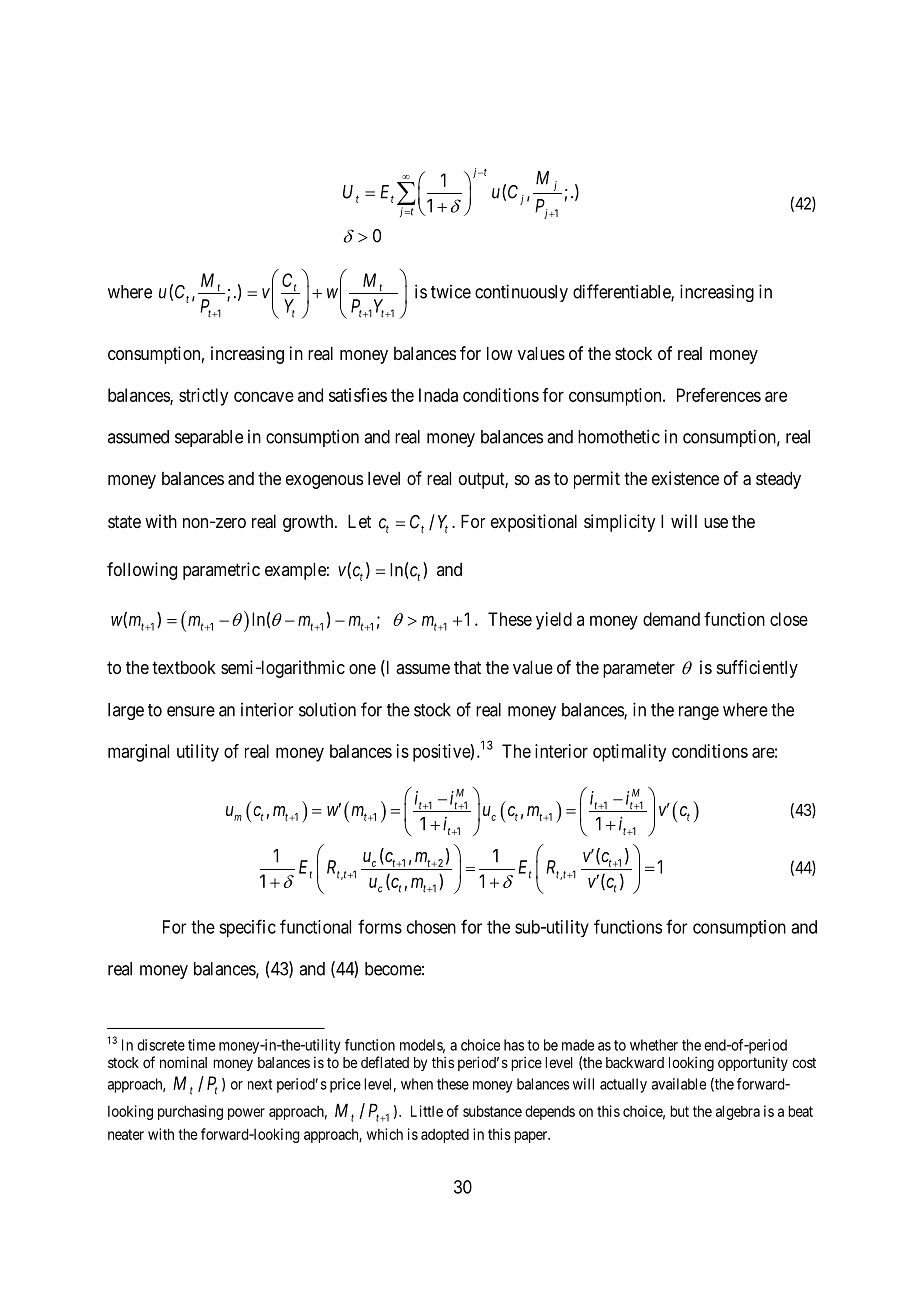  I want to click on that, so click(467, 667).
